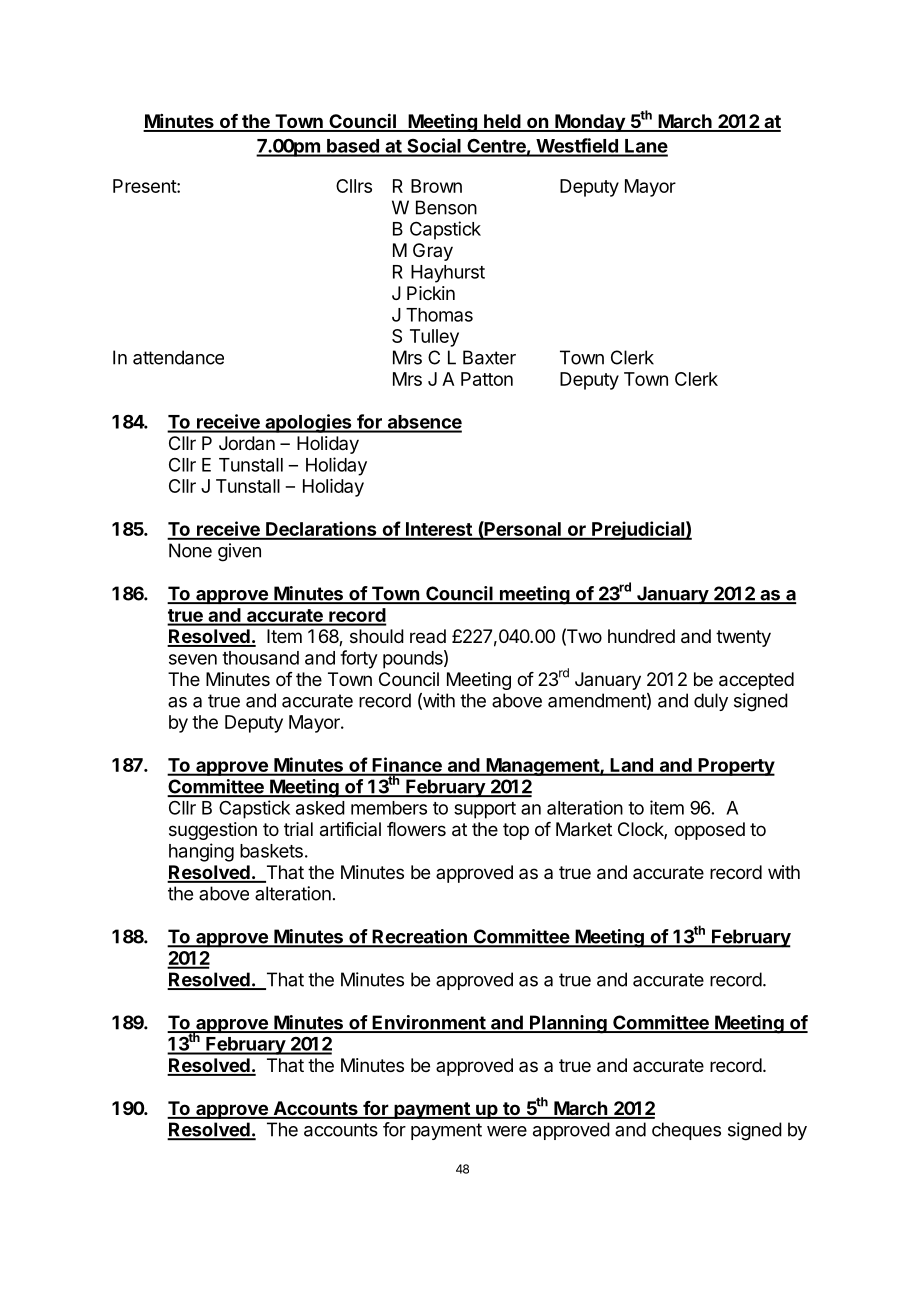 Image resolution: width=924 pixels, height=1307 pixels. I want to click on Environment, so click(429, 1023).
